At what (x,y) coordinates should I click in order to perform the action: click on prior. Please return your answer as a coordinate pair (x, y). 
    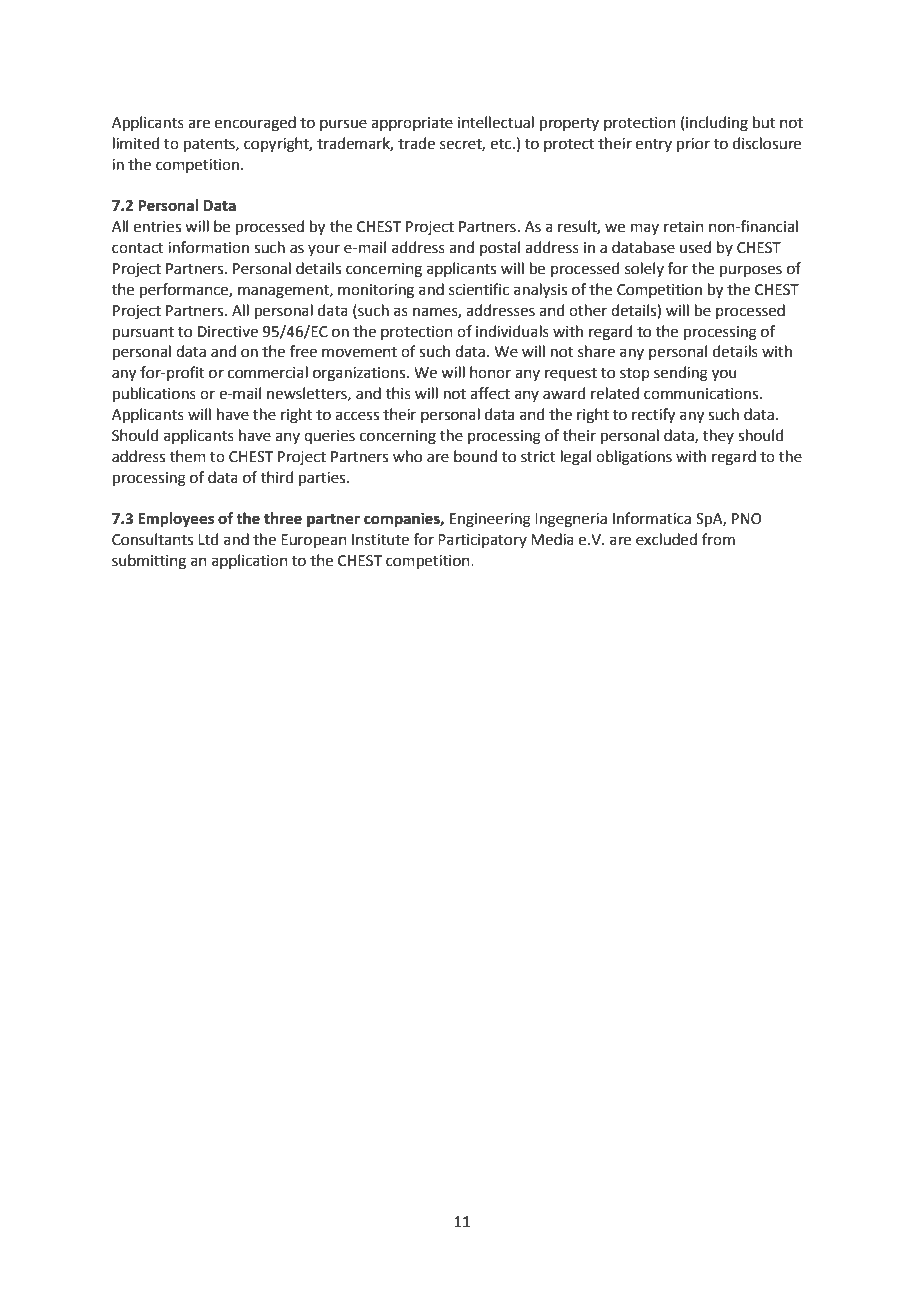
    Looking at the image, I should click on (693, 145).
